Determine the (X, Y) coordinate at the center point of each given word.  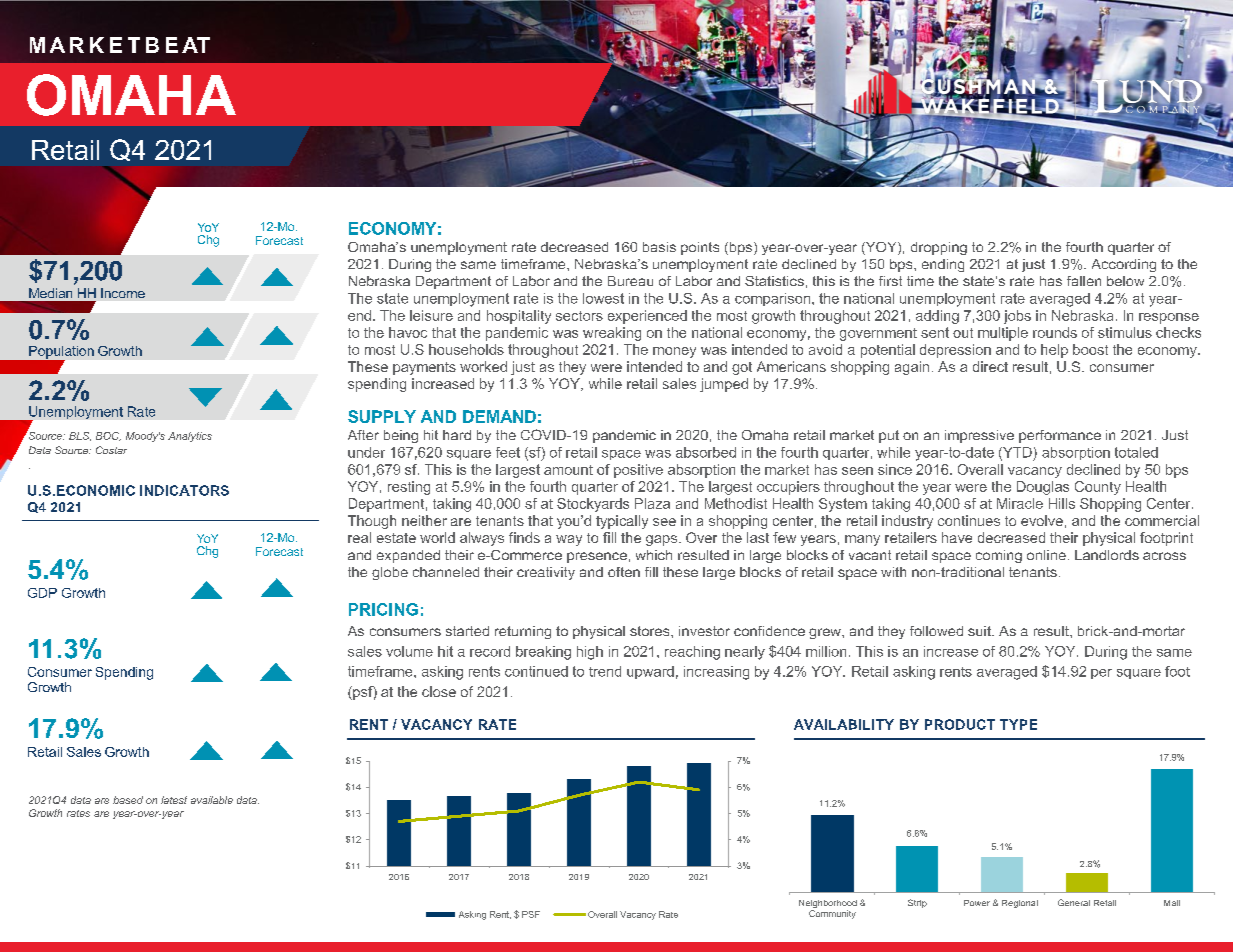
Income (123, 293)
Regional (1020, 904)
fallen (1084, 281)
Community (832, 914)
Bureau (630, 281)
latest (174, 800)
